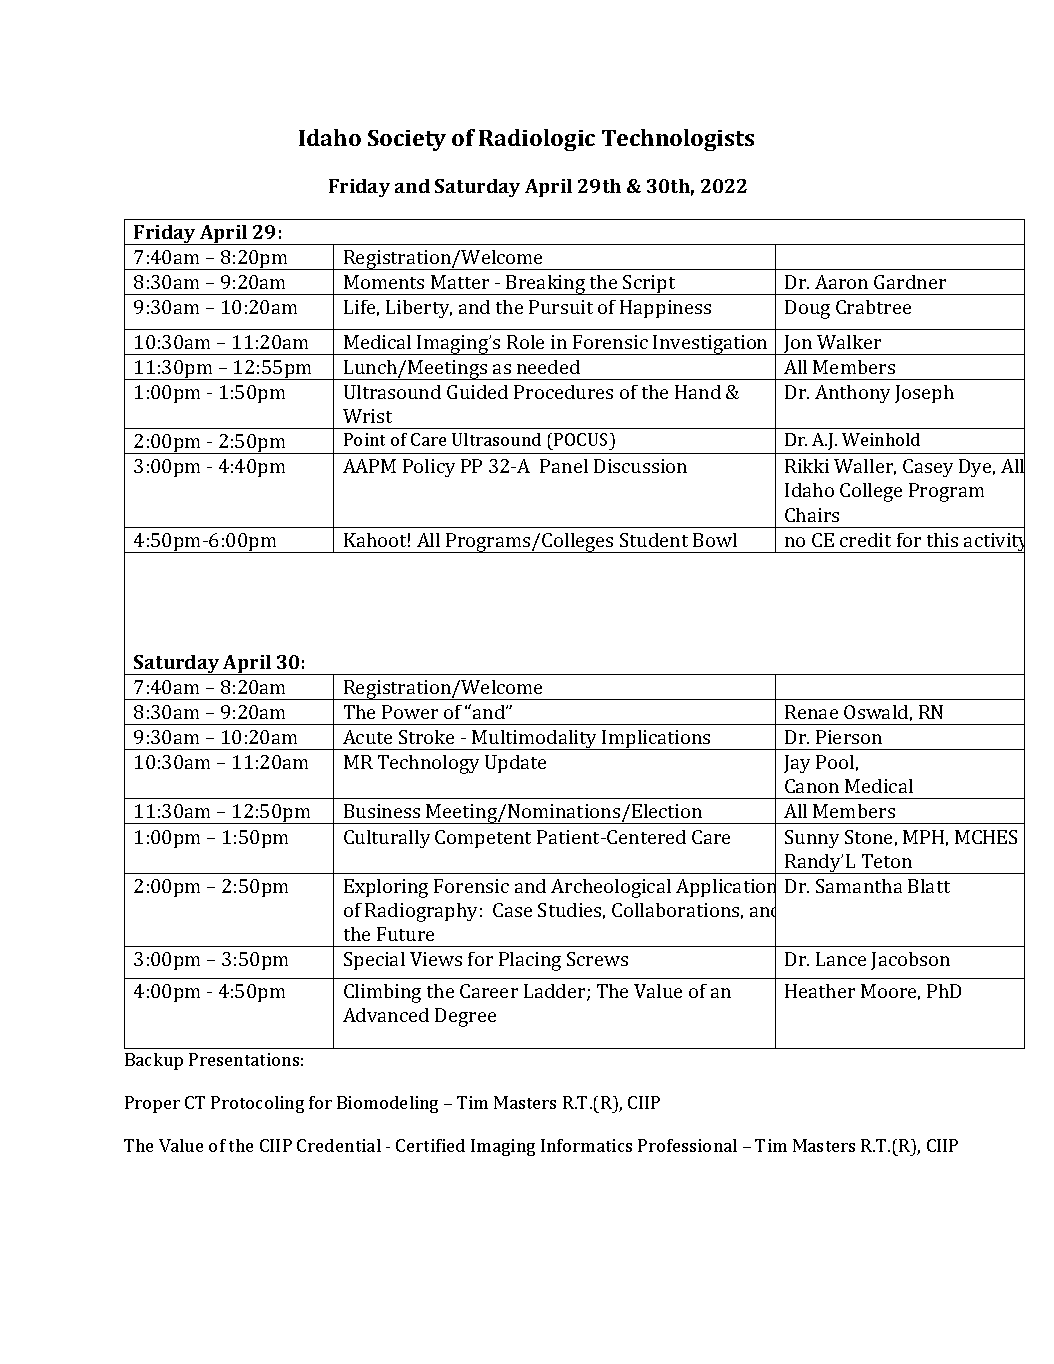 This screenshot has height=1364, width=1054. I want to click on Aaron, so click(841, 282).
